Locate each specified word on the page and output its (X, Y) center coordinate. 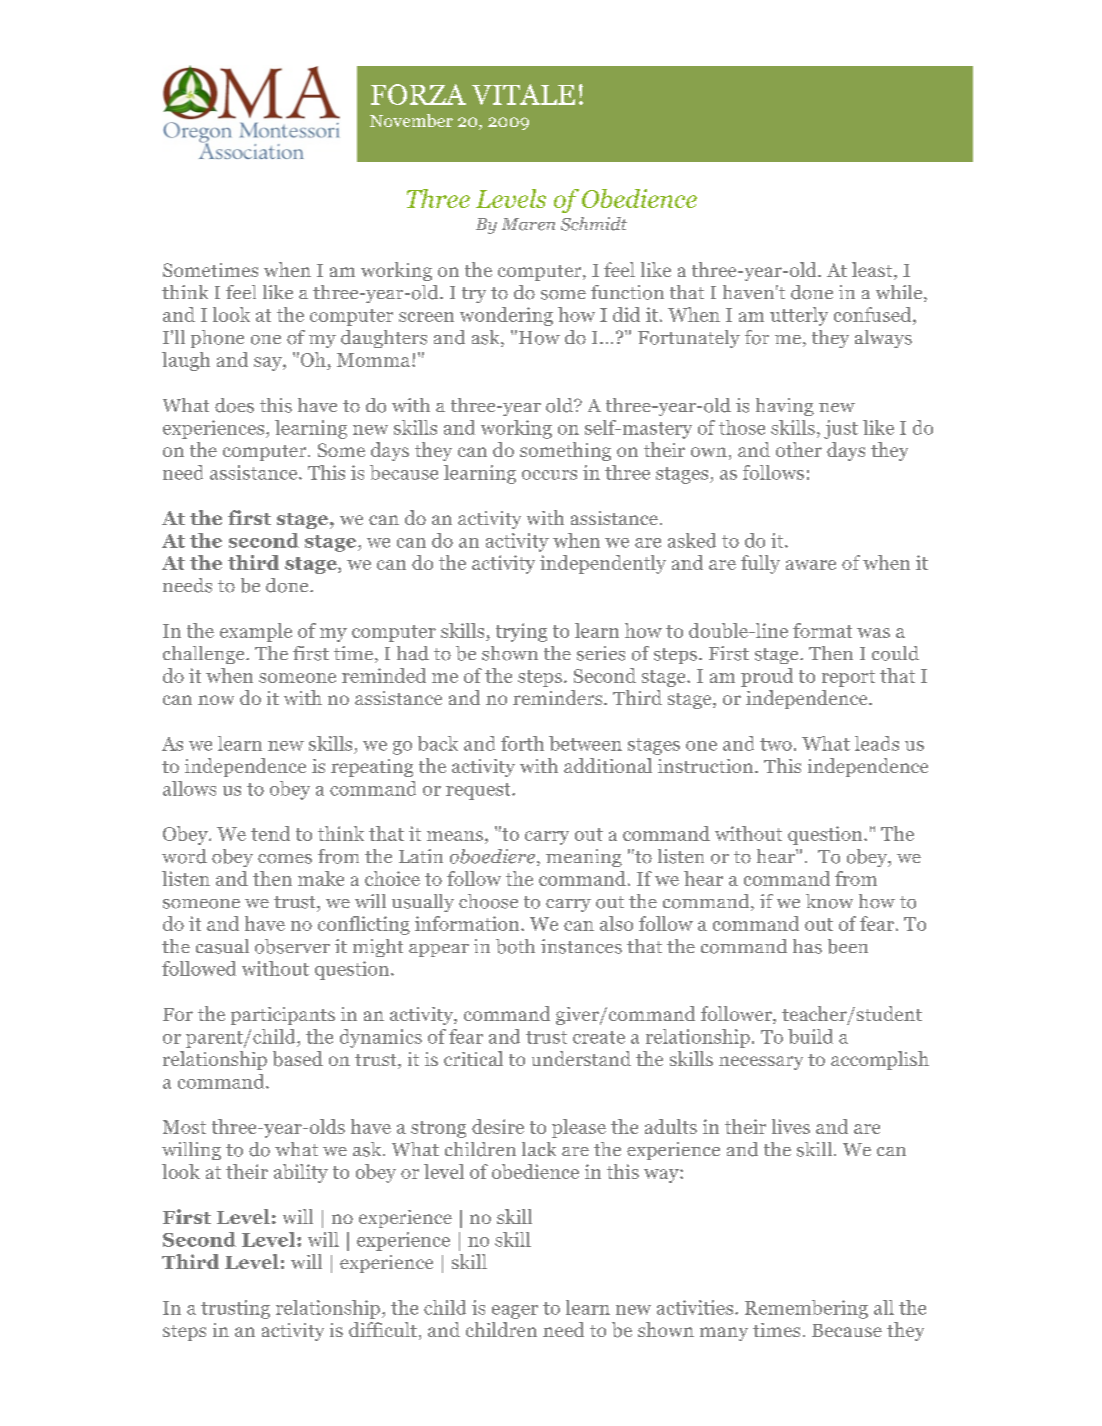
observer (292, 946)
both (515, 946)
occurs (549, 475)
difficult (383, 1329)
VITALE (523, 94)
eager (515, 1312)
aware (811, 565)
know (829, 901)
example (256, 632)
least (873, 271)
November (411, 120)
